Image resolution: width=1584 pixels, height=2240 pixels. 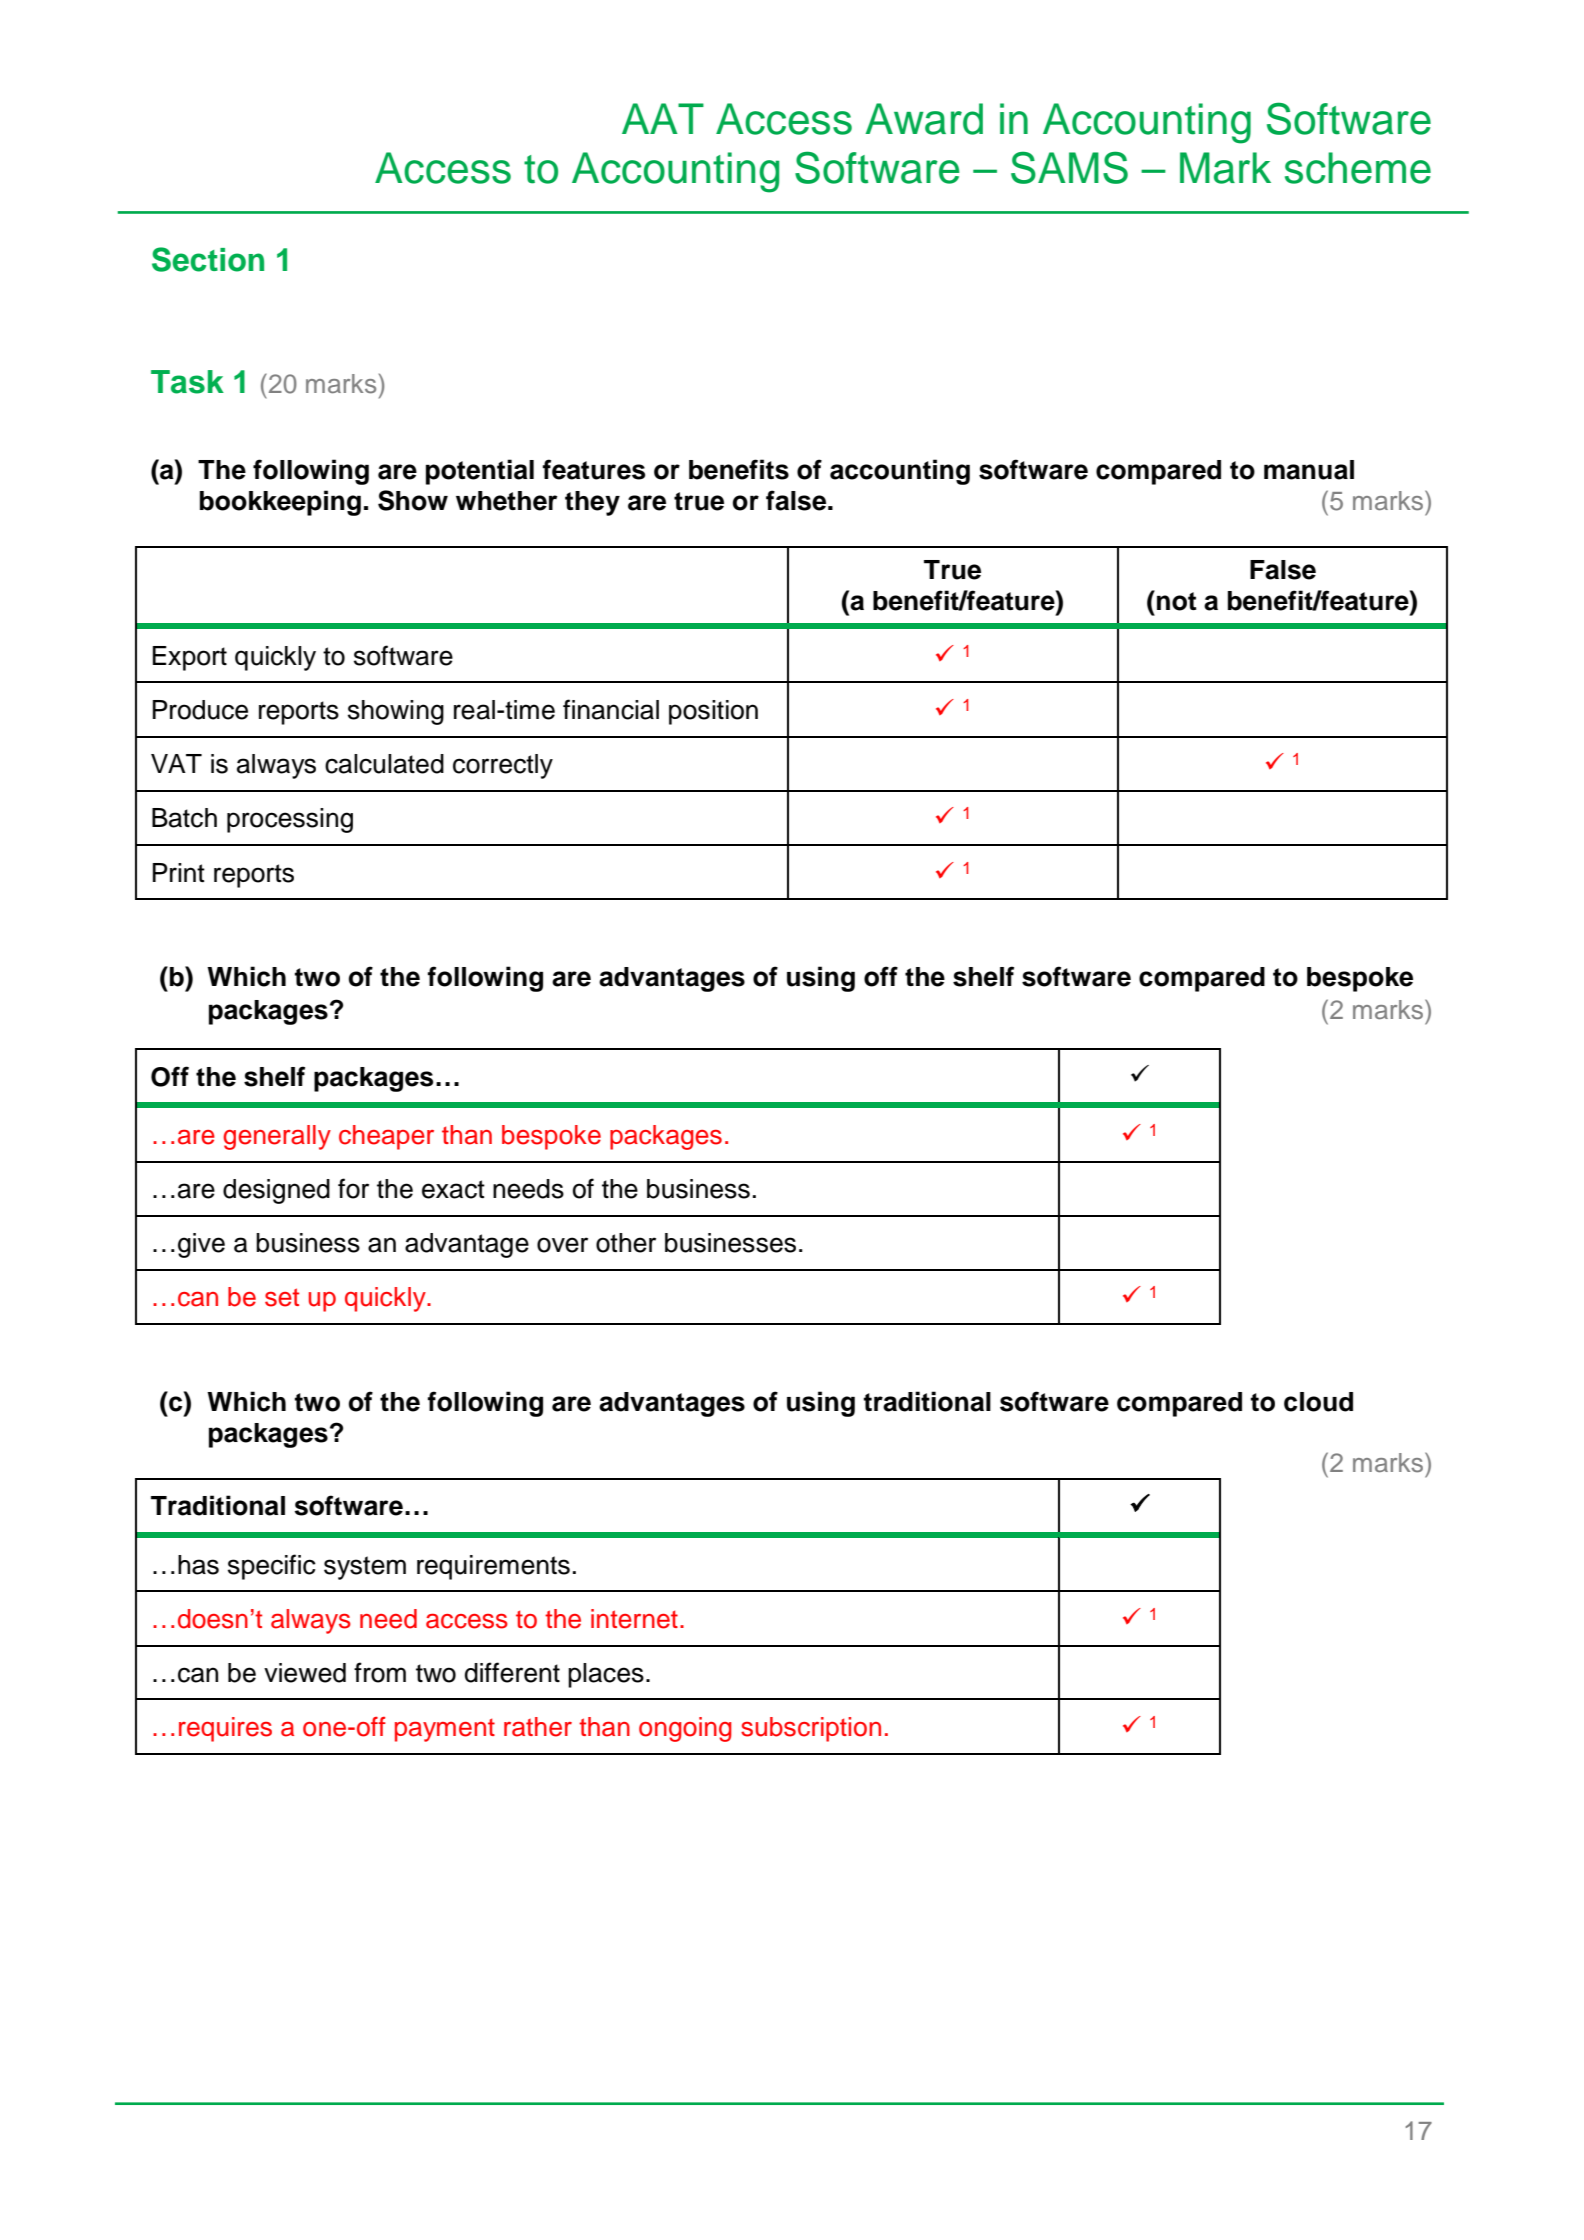 I want to click on processing, so click(x=290, y=820).
